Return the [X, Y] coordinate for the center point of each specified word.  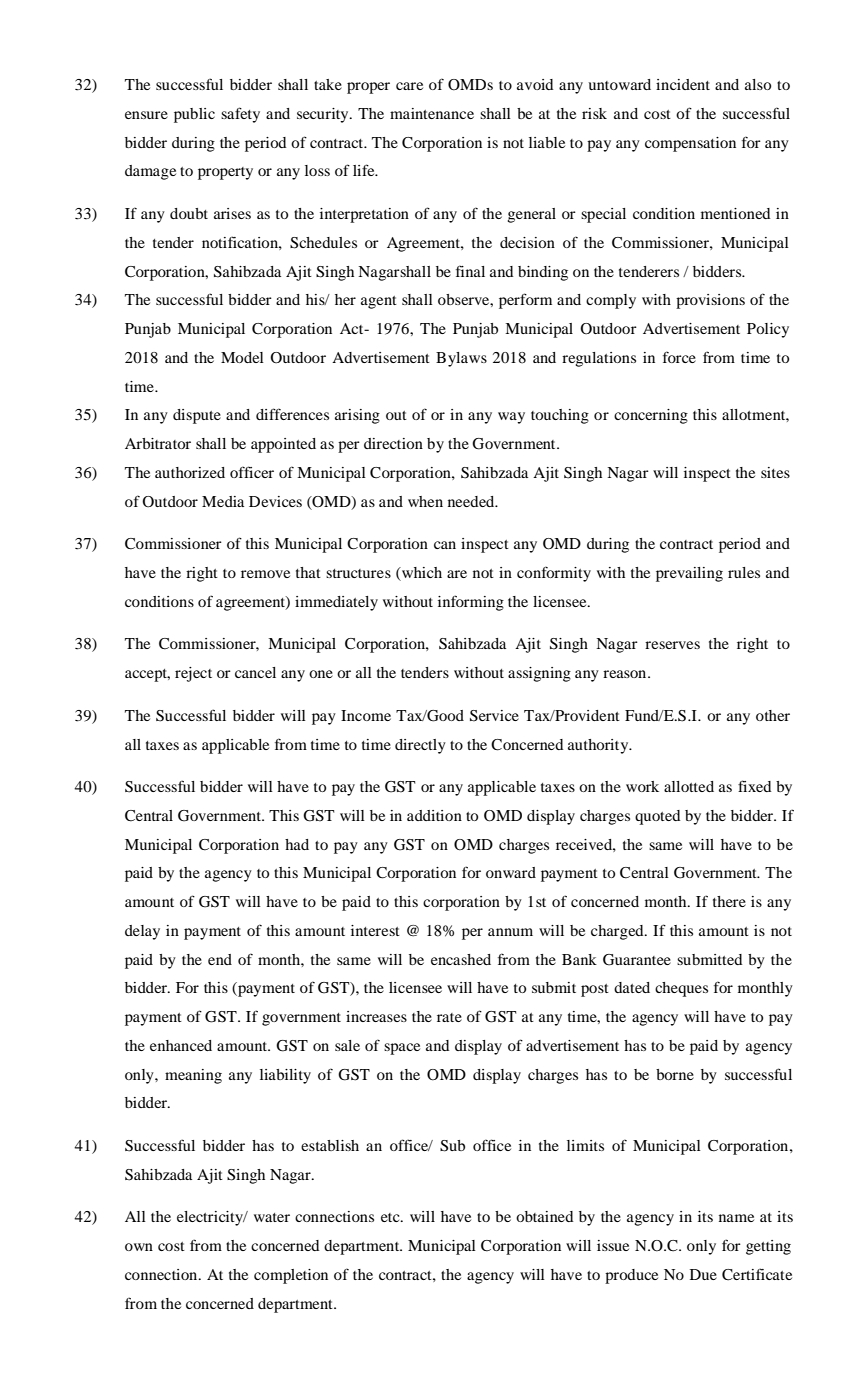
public [194, 115]
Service [494, 716]
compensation [690, 144]
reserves [672, 645]
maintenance [432, 113]
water [272, 1217]
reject [193, 674]
